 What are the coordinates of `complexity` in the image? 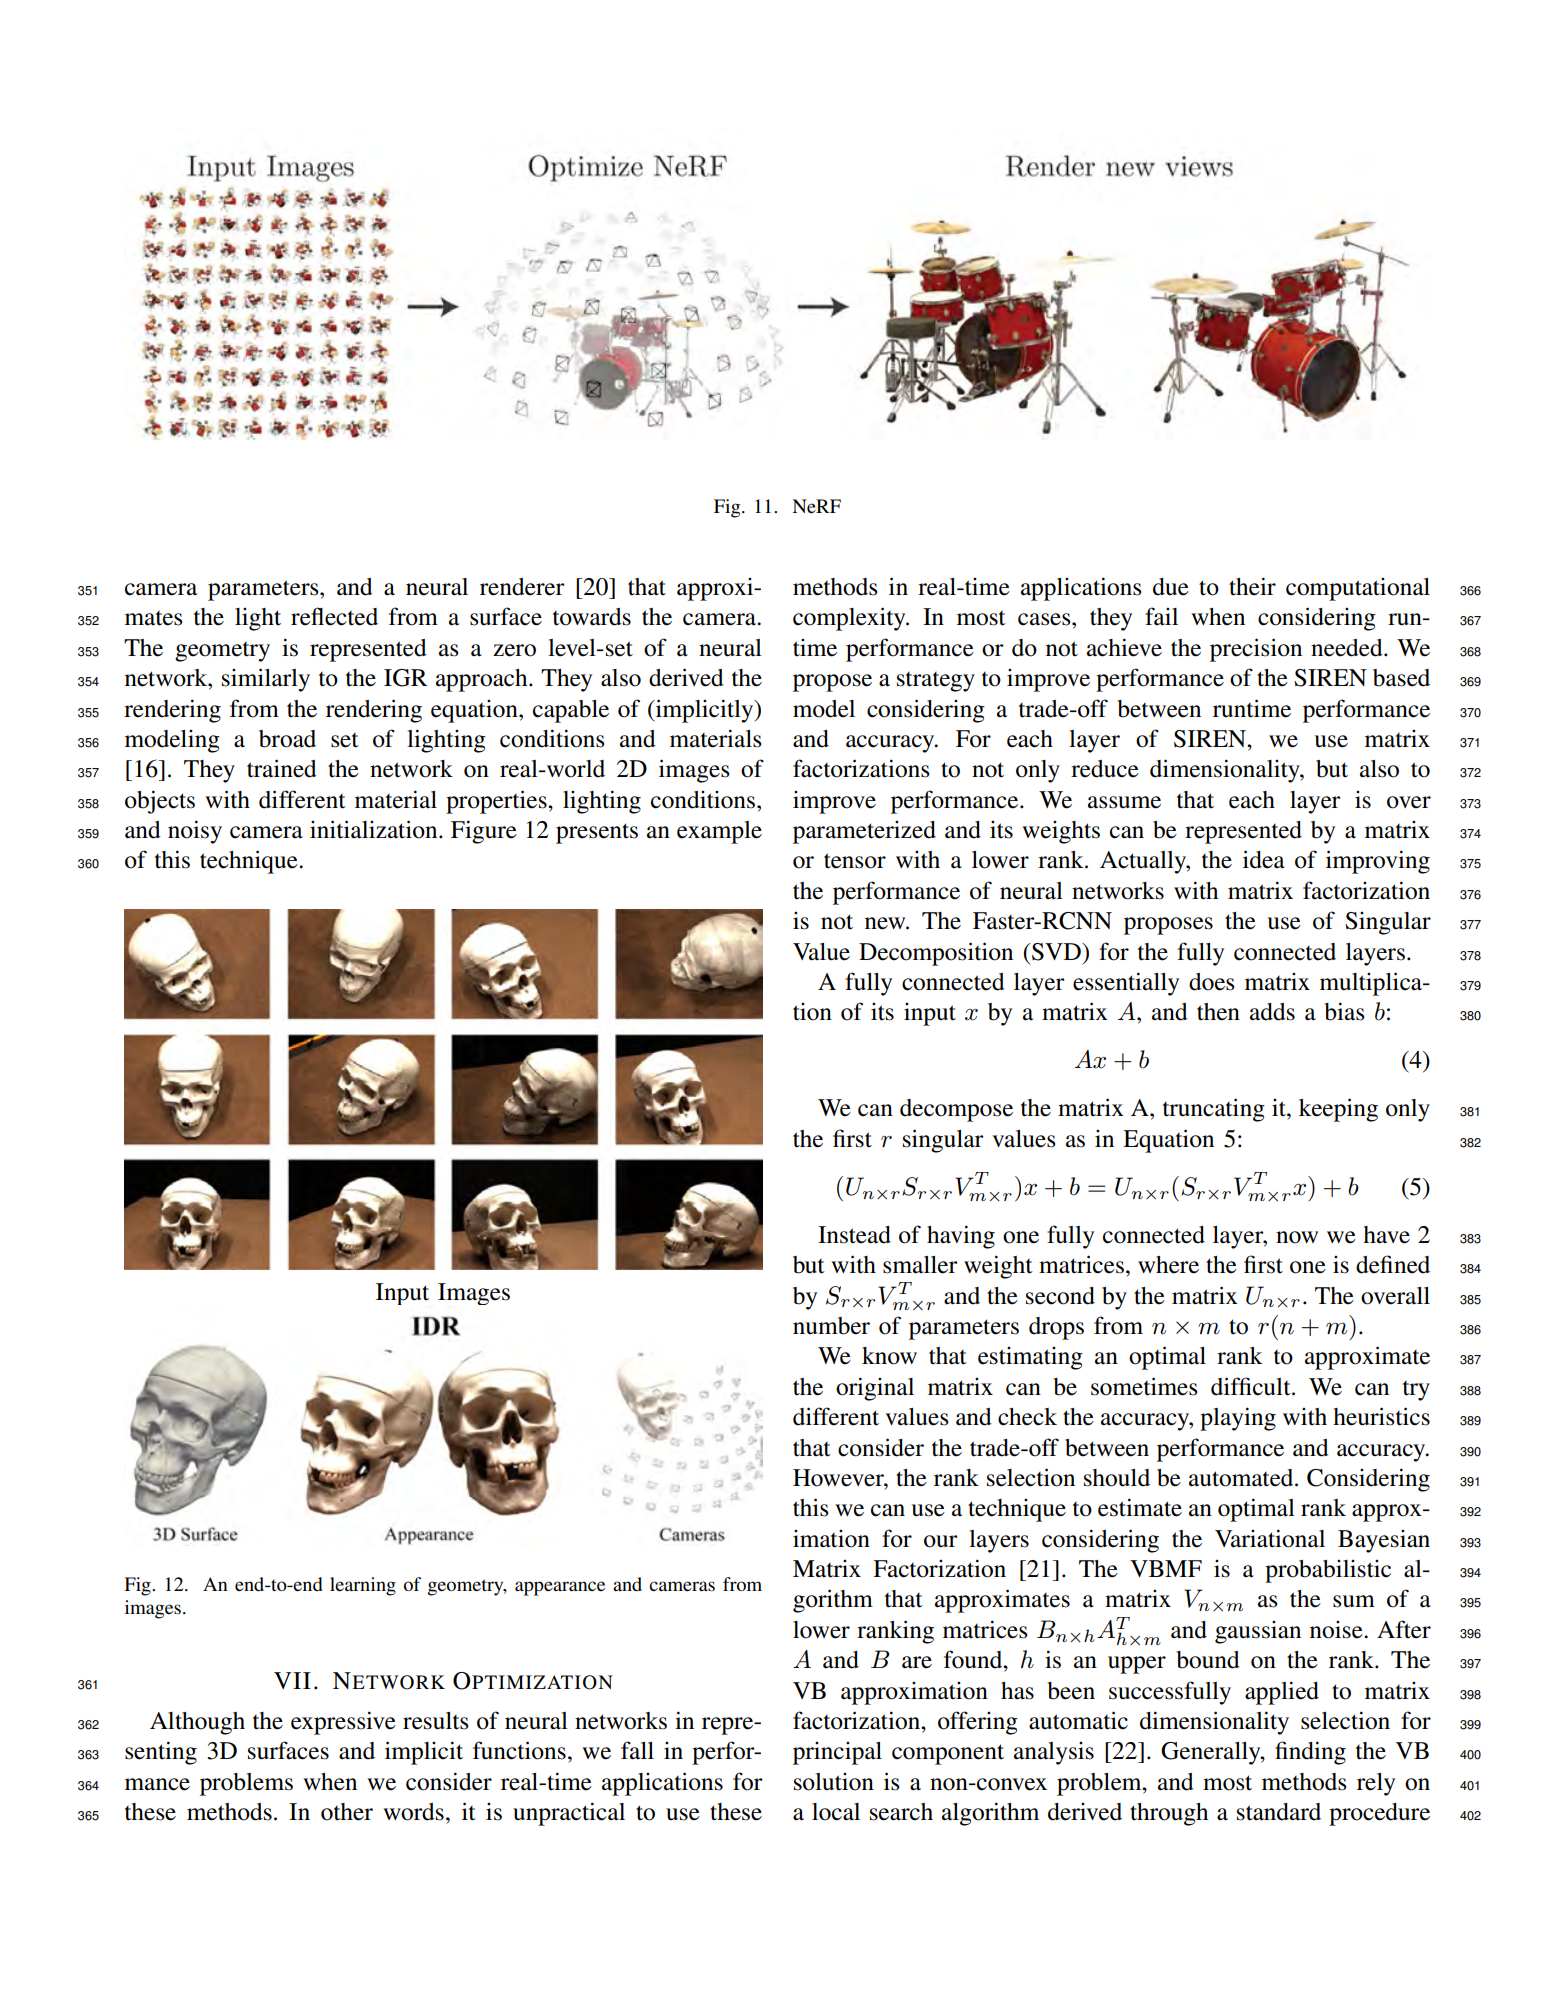 It's located at (850, 619).
